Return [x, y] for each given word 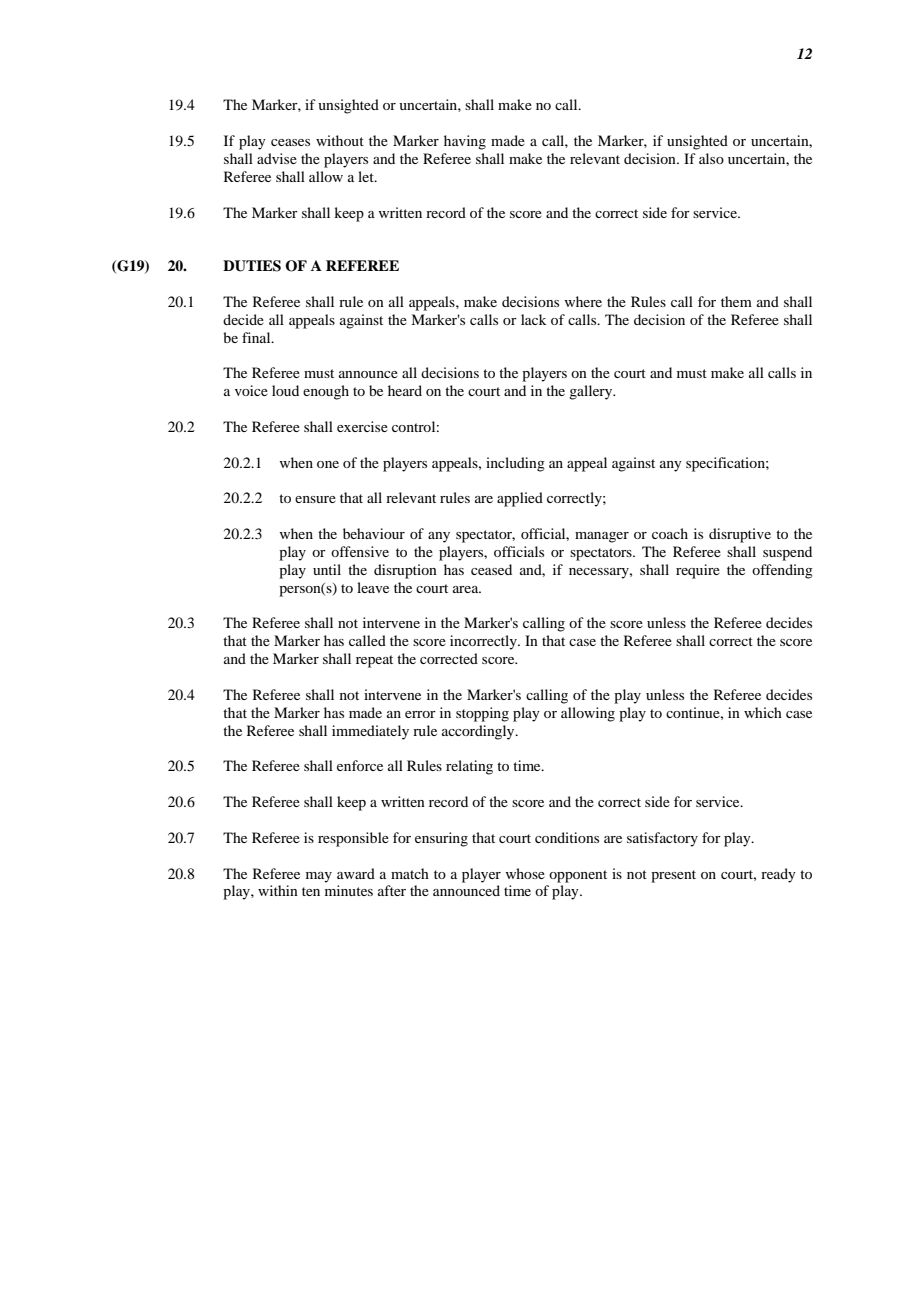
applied [520, 499]
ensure [315, 499]
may [319, 877]
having [465, 142]
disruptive [740, 535]
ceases [290, 142]
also [711, 158]
